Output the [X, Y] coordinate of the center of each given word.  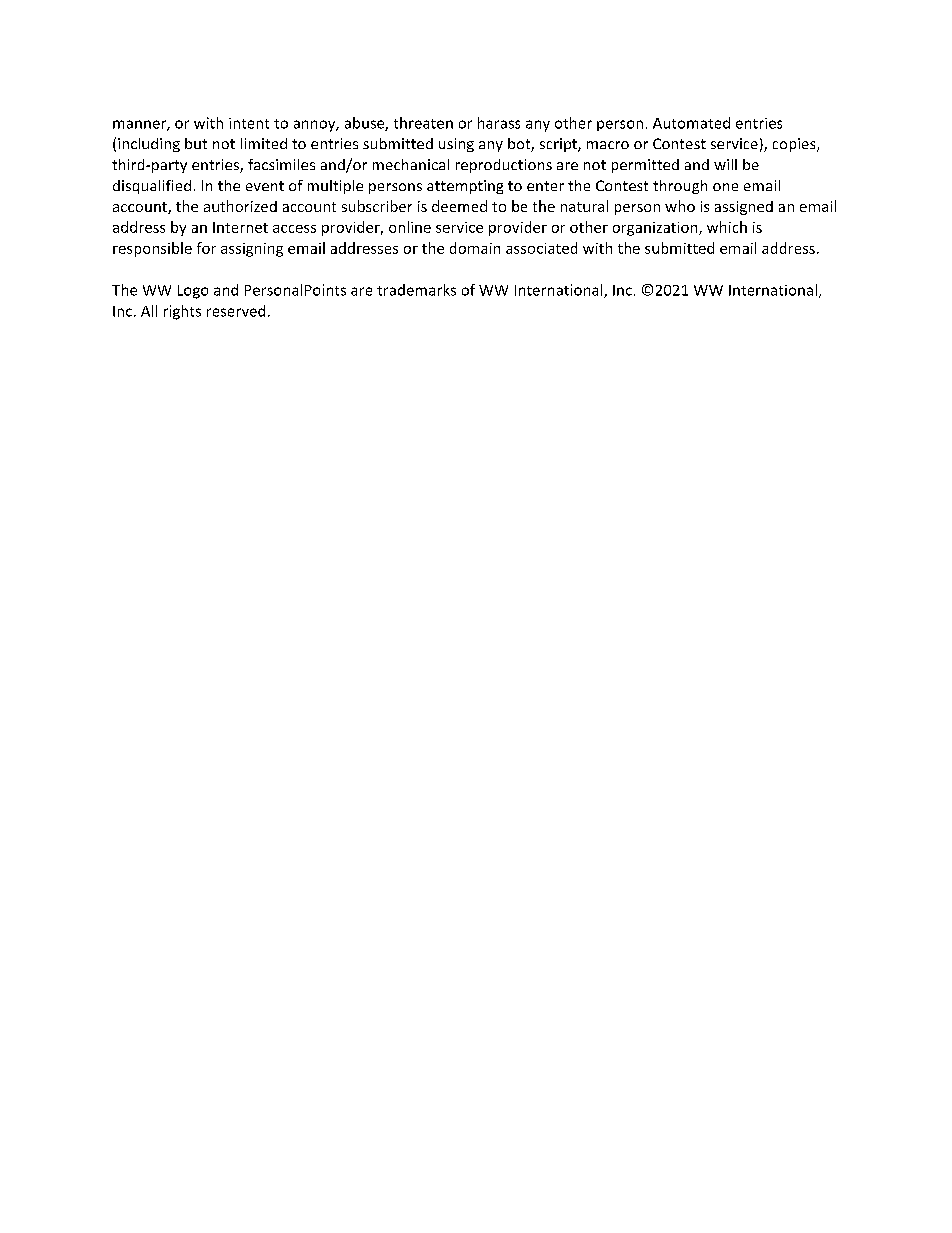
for [206, 248]
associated [541, 248]
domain [475, 248]
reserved [236, 311]
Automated [691, 123]
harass [499, 123]
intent [249, 123]
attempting [465, 187]
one [725, 187]
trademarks [416, 290]
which [727, 227]
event [265, 186]
